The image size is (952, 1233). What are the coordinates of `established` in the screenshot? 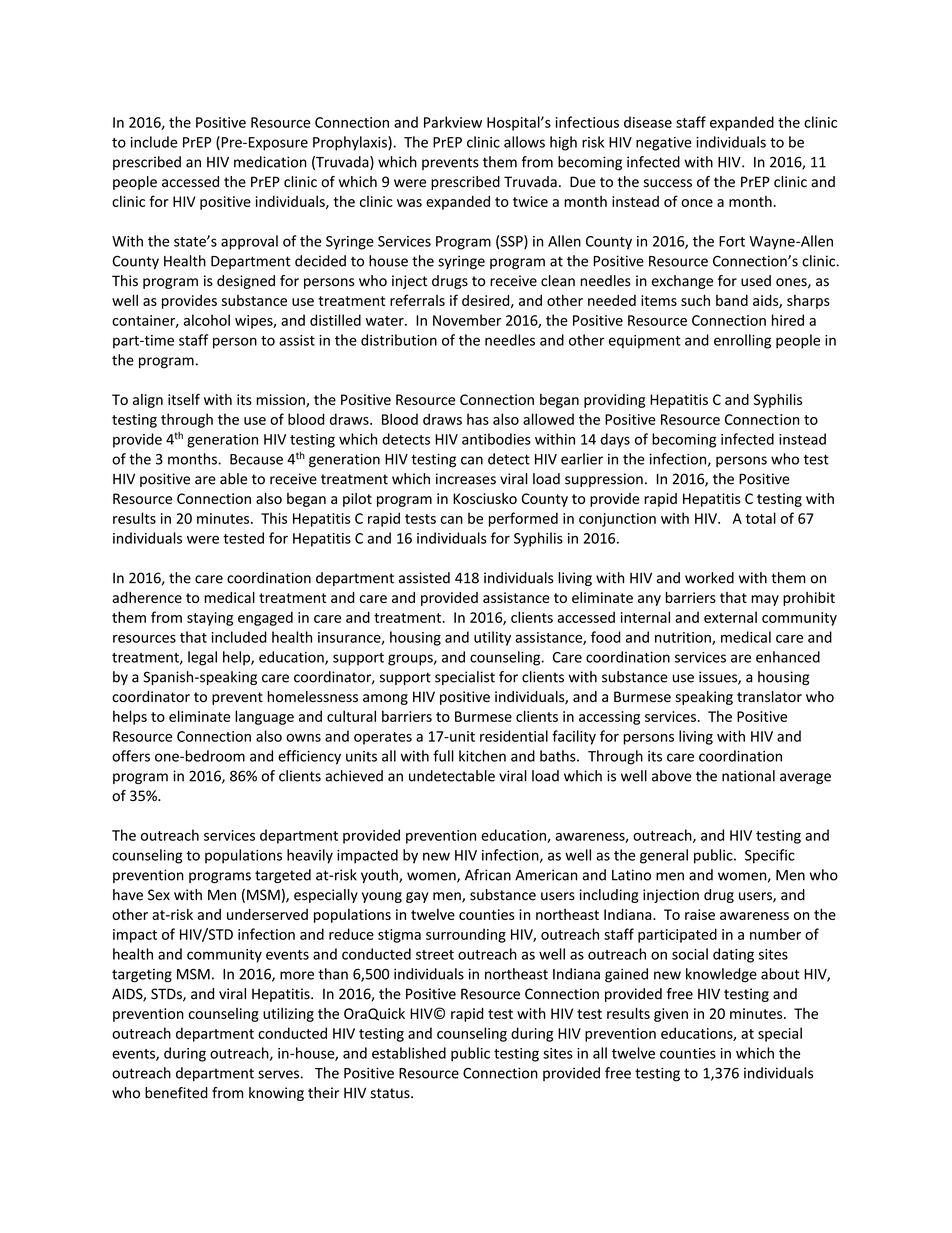 It's located at (409, 1053).
